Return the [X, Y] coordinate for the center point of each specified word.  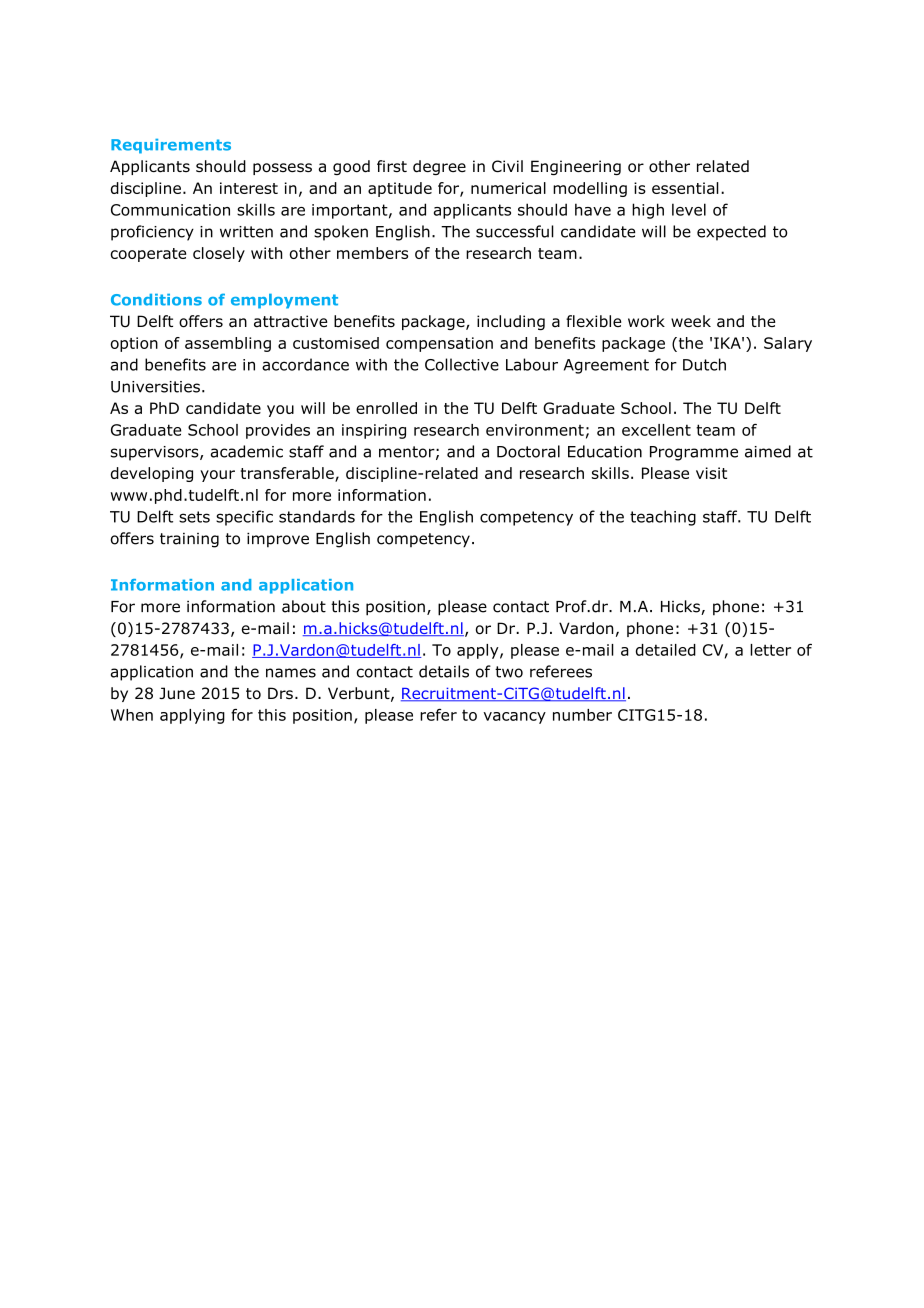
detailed [666, 650]
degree [439, 167]
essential [685, 188]
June [177, 693]
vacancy [514, 718]
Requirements [171, 146]
